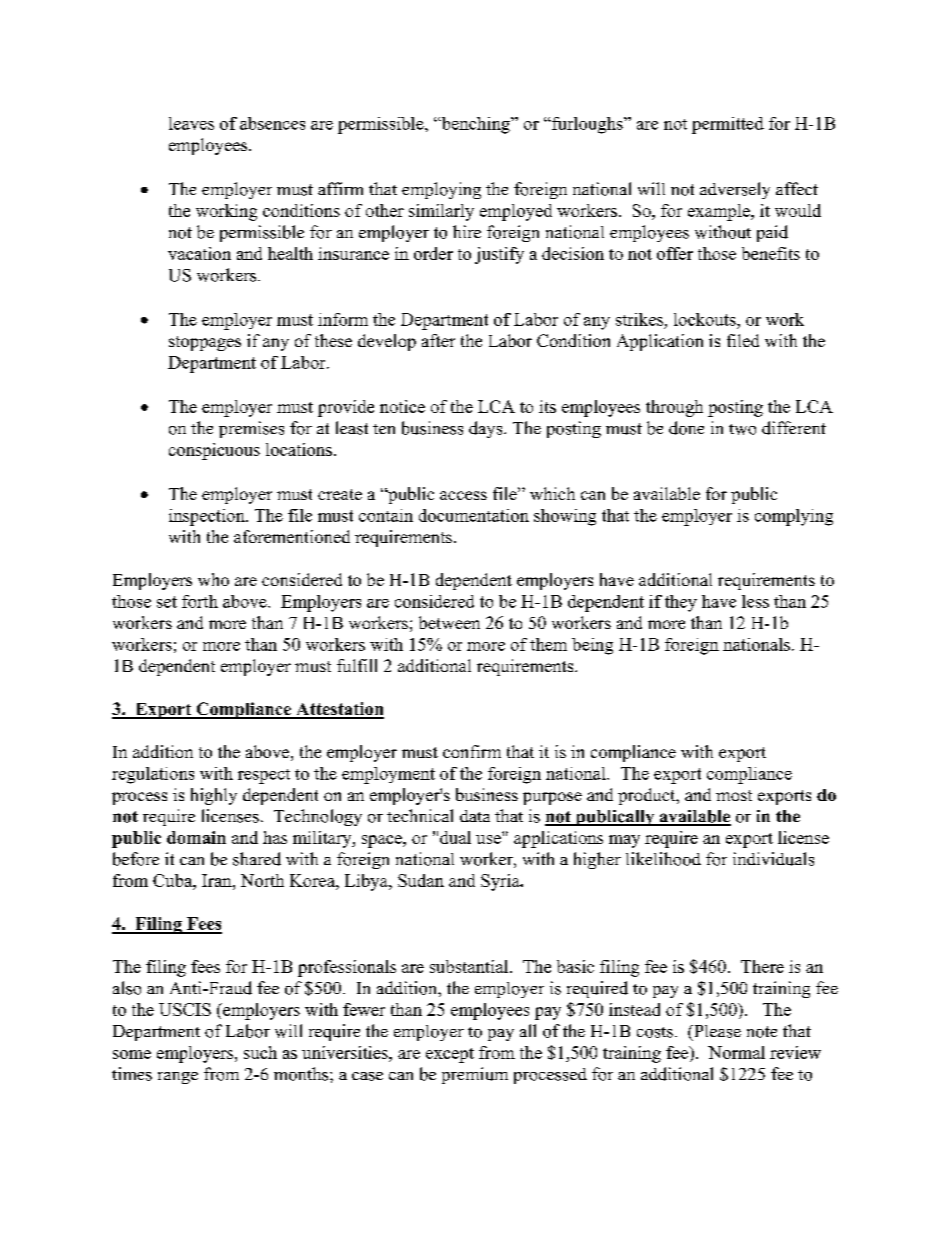  Describe the element at coordinates (200, 601) in the image. I see `forth` at that location.
